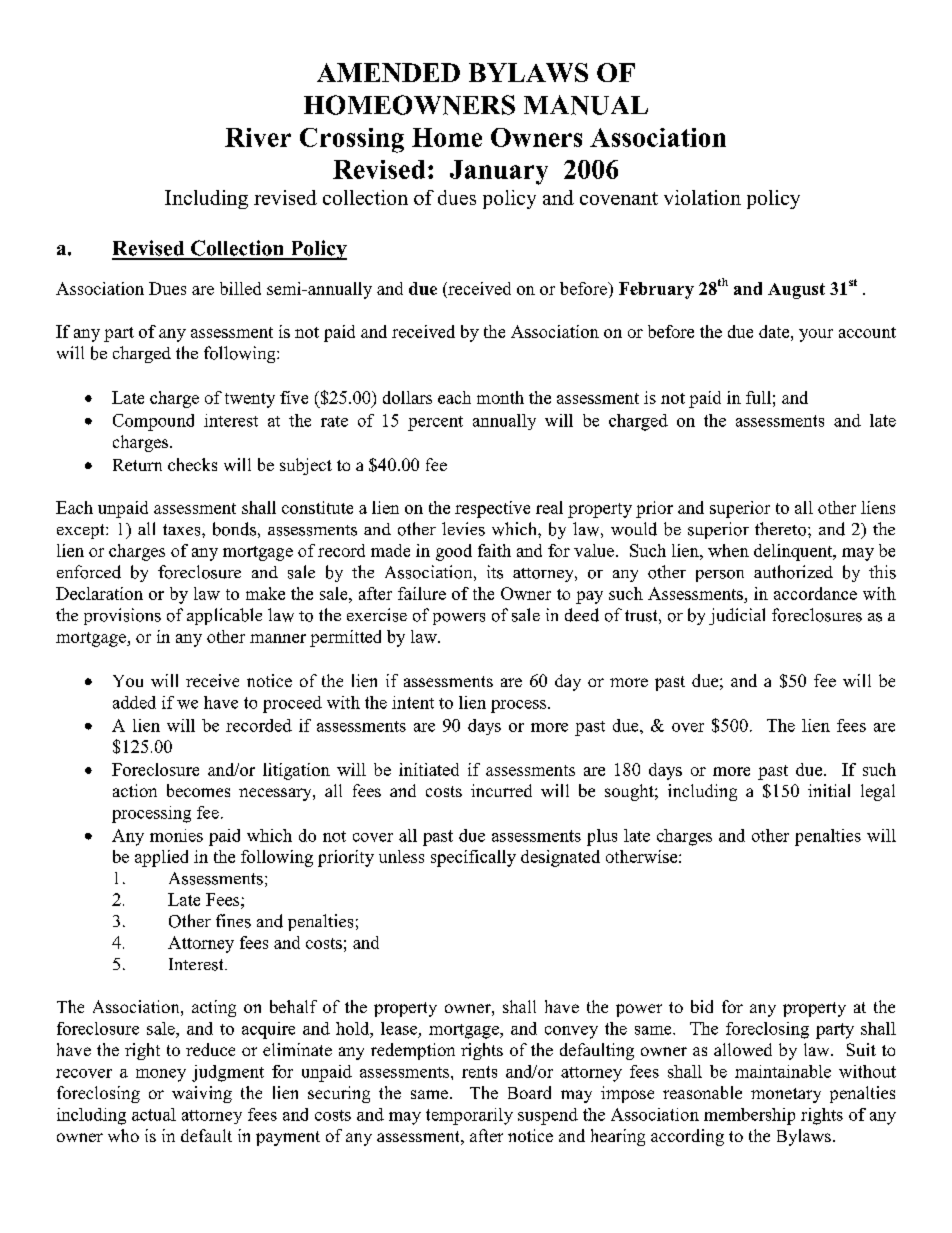 The image size is (952, 1233). Describe the element at coordinates (435, 423) in the document. I see `percent` at that location.
